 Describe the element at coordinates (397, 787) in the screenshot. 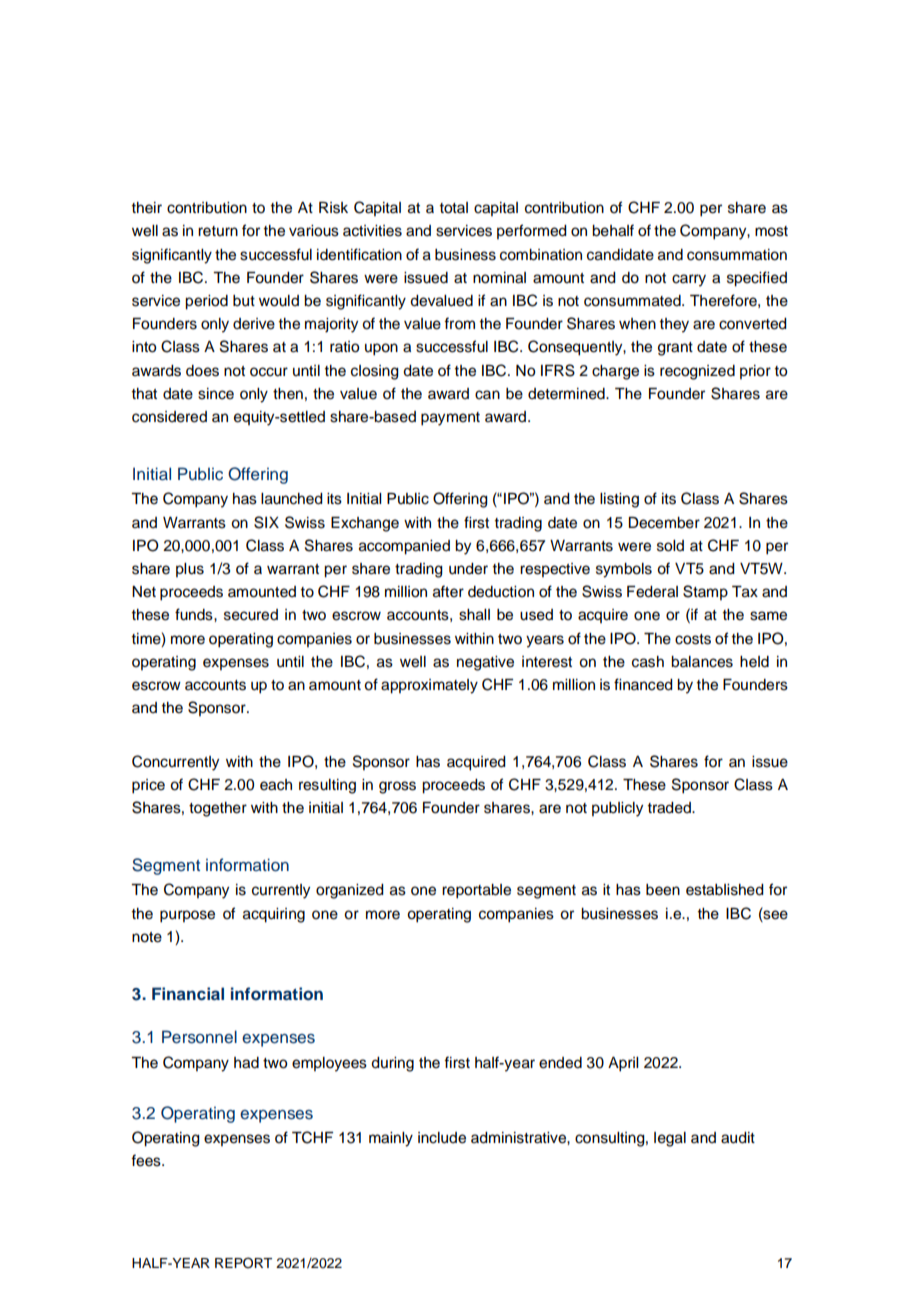

I see `gross` at that location.
